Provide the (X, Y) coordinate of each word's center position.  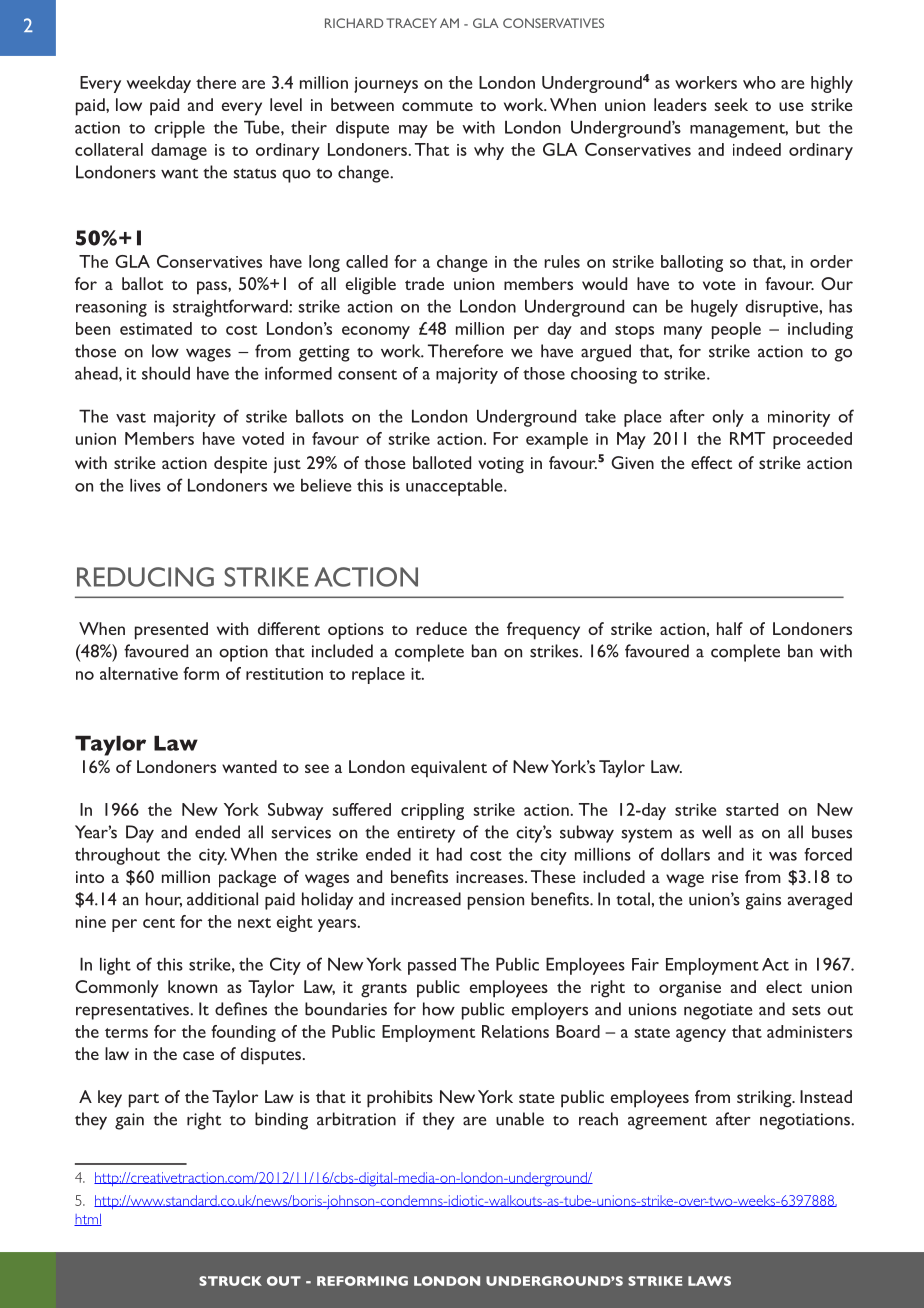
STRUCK (230, 1281)
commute (437, 106)
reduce (441, 628)
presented (171, 631)
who (759, 82)
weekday (158, 84)
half (730, 628)
